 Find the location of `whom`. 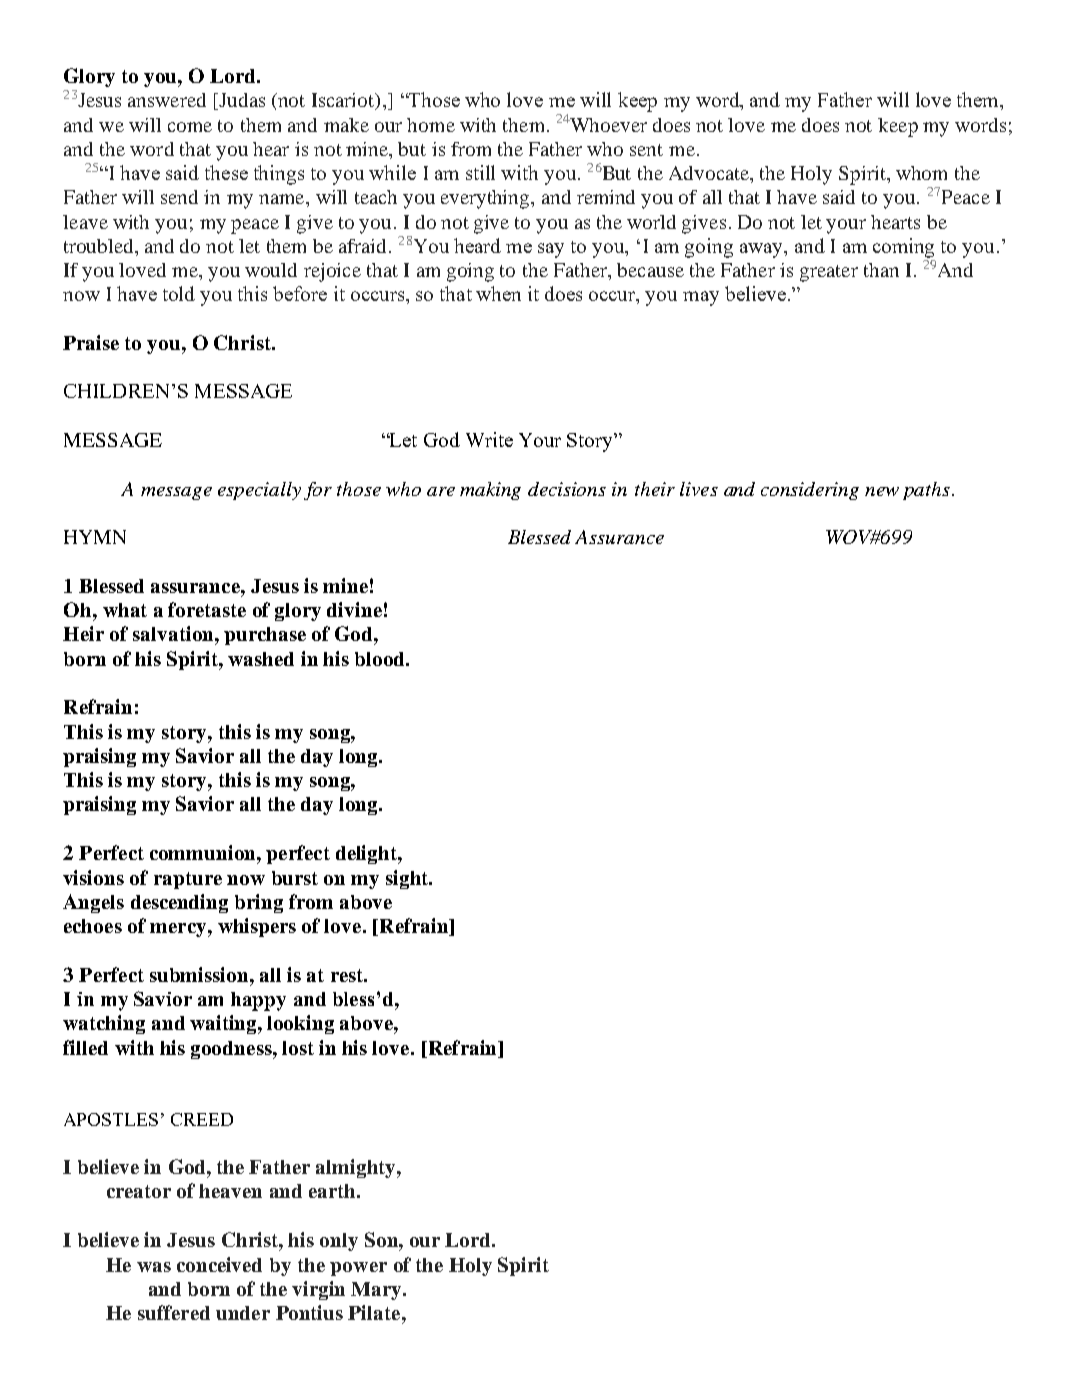

whom is located at coordinates (921, 173).
